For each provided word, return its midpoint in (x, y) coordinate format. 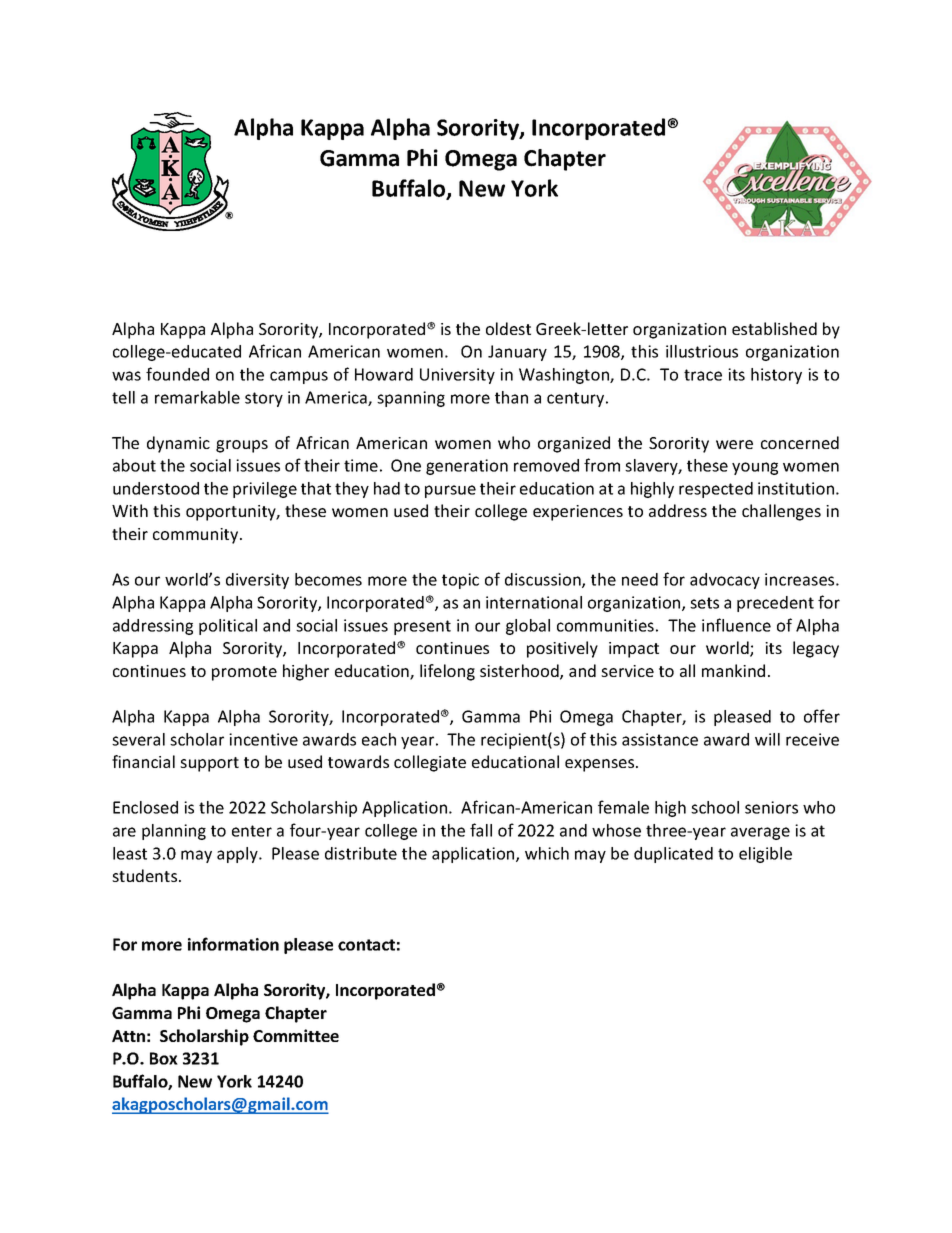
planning (174, 832)
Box (164, 1058)
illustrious (702, 351)
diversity (257, 581)
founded (177, 374)
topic (460, 581)
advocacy (725, 581)
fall (481, 830)
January (517, 353)
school (715, 807)
